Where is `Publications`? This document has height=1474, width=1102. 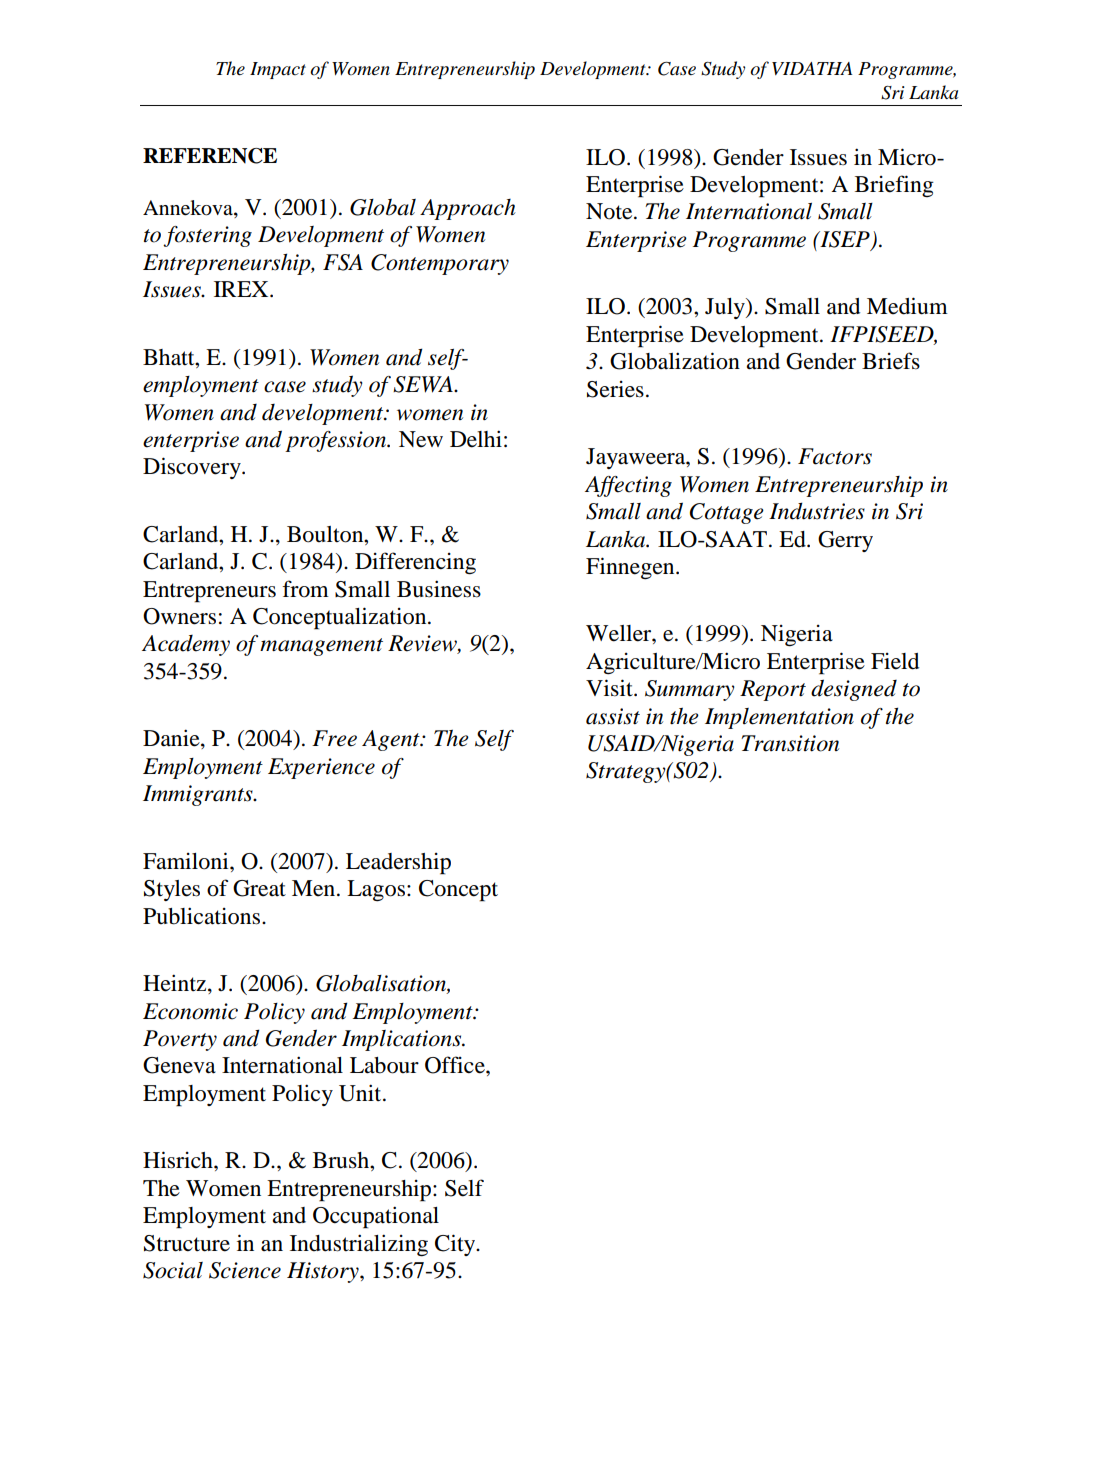
Publications is located at coordinates (203, 916).
